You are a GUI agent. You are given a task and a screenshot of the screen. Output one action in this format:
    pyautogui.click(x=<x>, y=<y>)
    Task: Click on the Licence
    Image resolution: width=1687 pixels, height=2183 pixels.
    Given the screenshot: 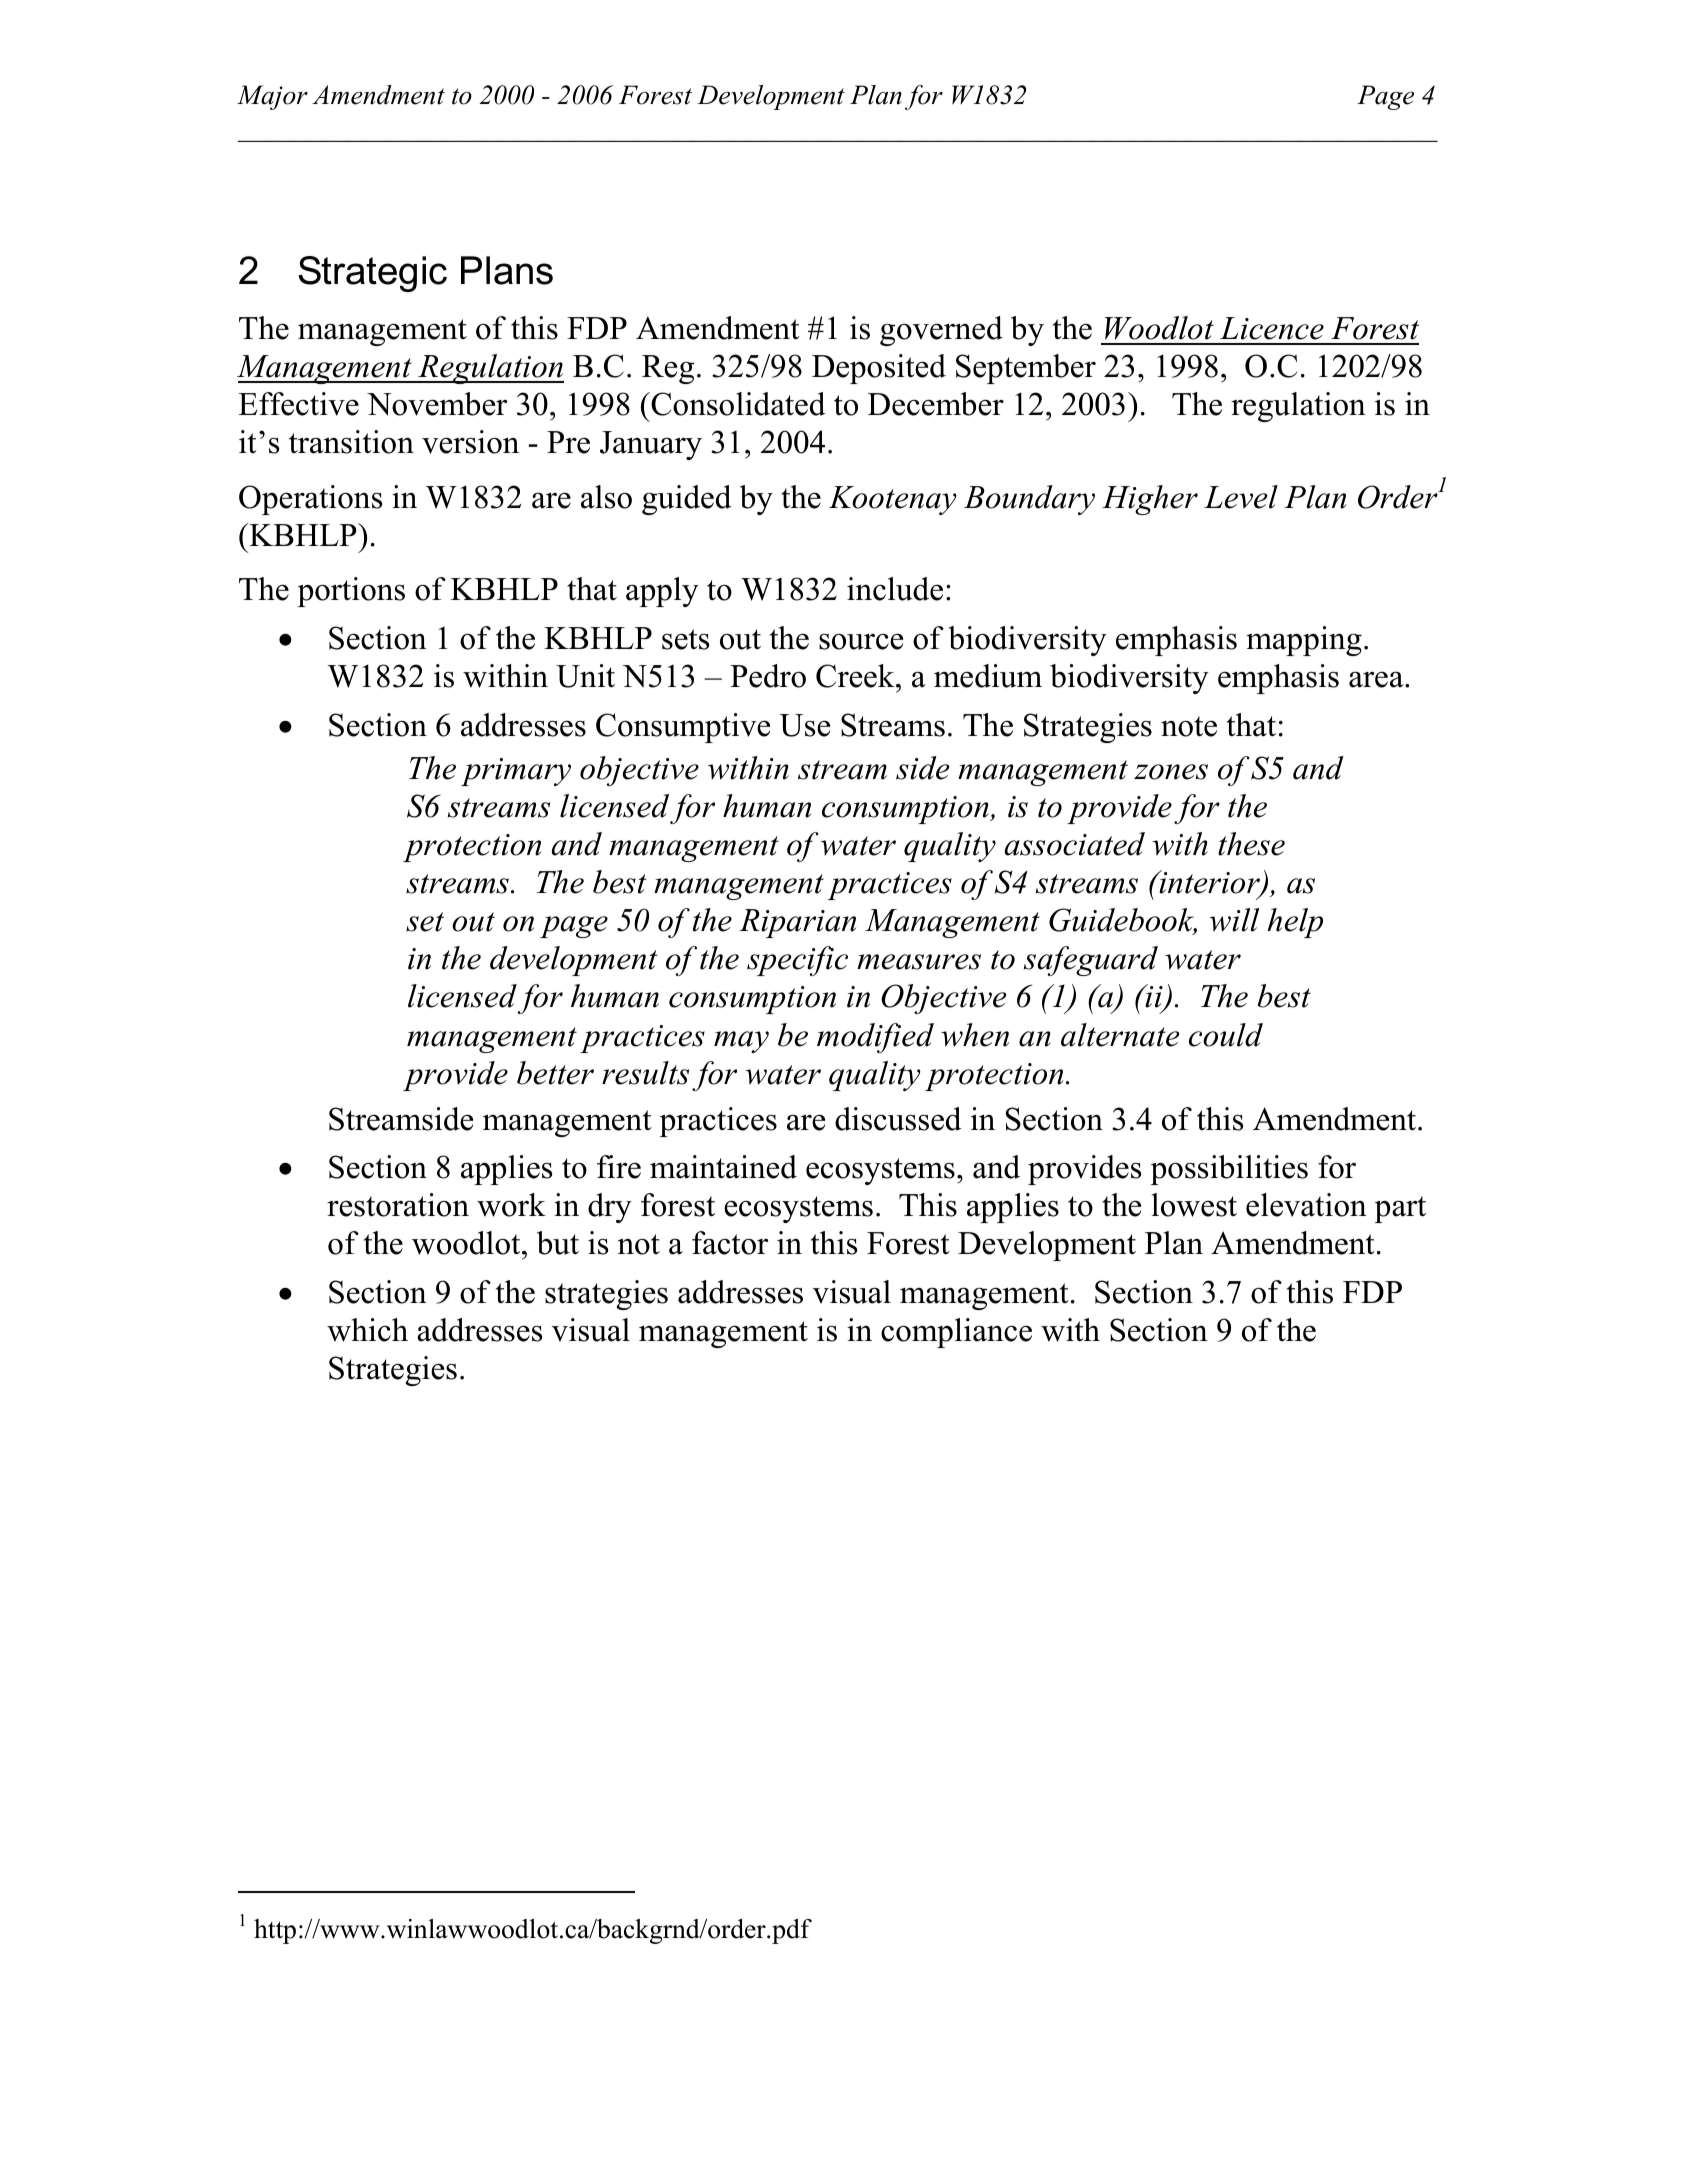 What is the action you would take?
    pyautogui.click(x=1272, y=328)
